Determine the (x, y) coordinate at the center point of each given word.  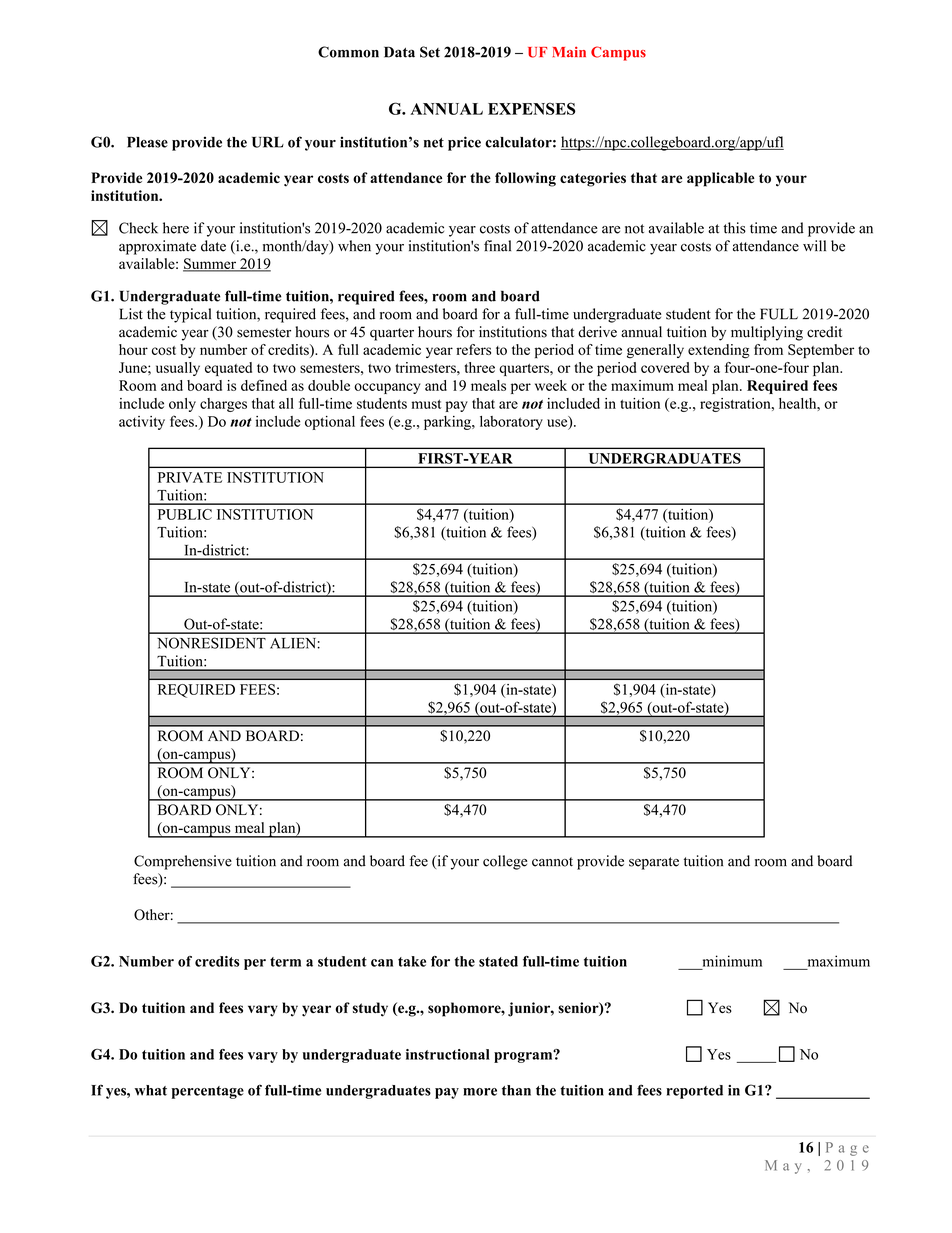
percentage (208, 1092)
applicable (721, 179)
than (516, 1090)
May (783, 1167)
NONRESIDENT (211, 643)
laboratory (511, 423)
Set (430, 52)
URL (268, 142)
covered (665, 367)
